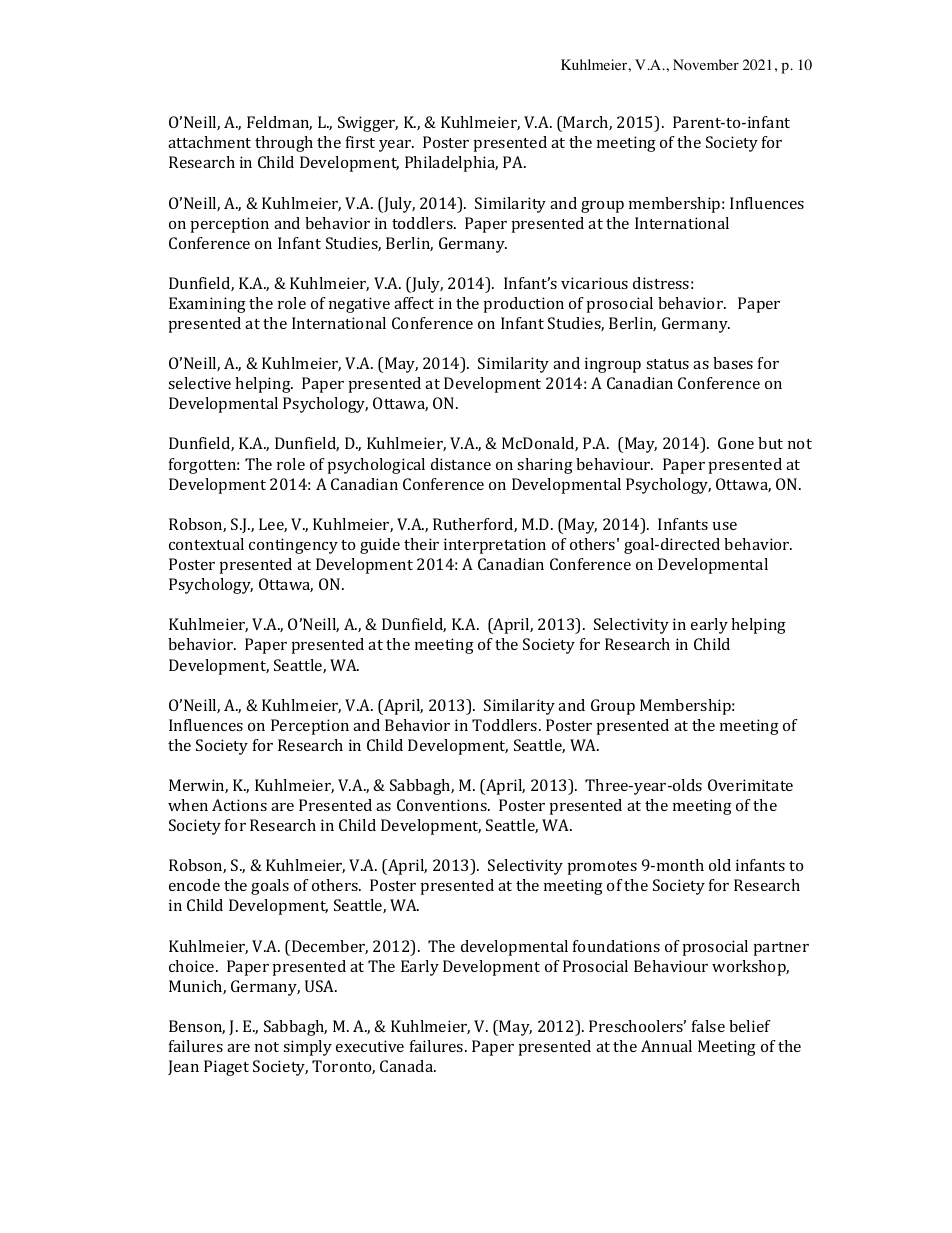 The width and height of the screenshot is (952, 1233). What do you see at coordinates (708, 1026) in the screenshot?
I see `false` at bounding box center [708, 1026].
